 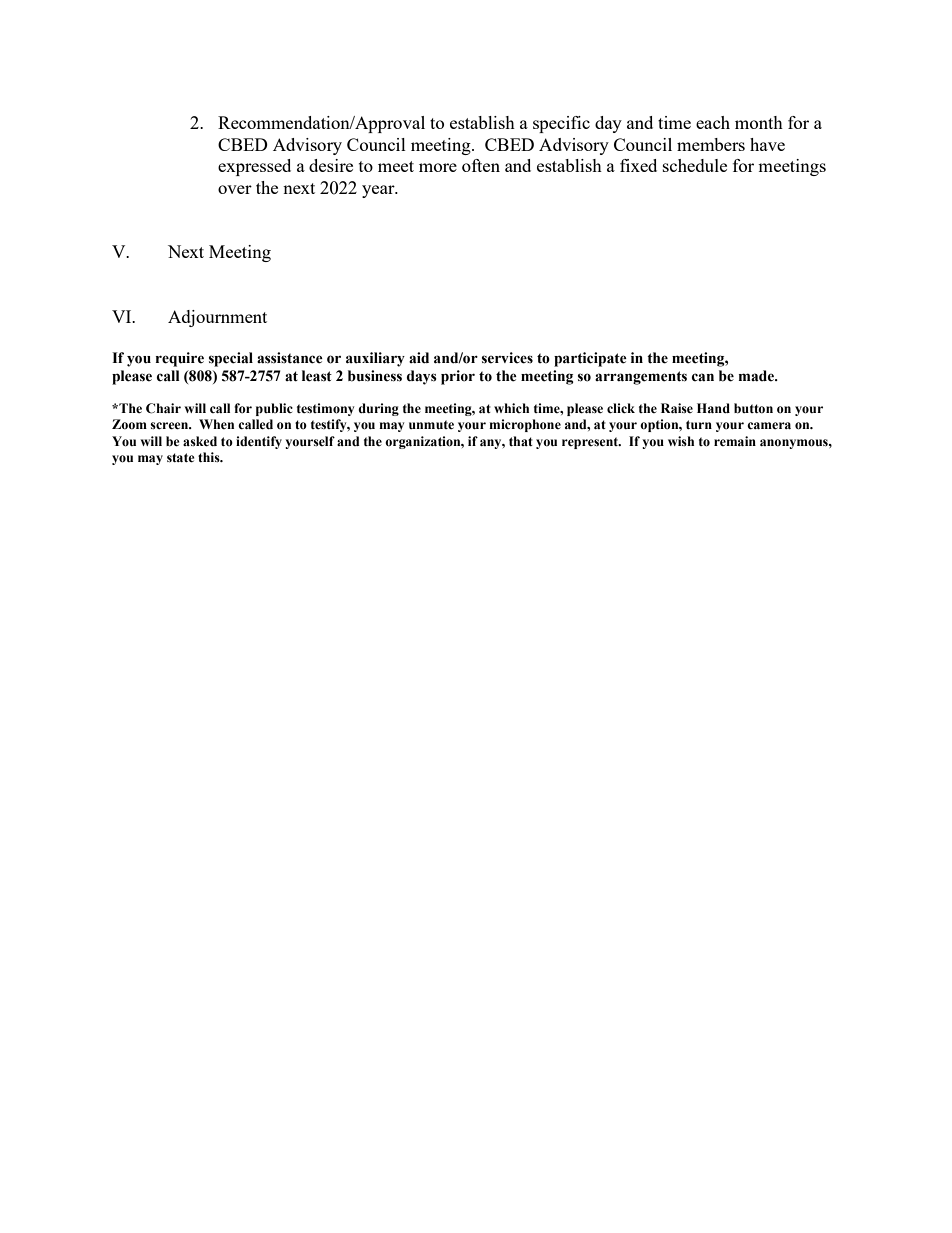 What do you see at coordinates (419, 358) in the page?
I see `aid` at bounding box center [419, 358].
